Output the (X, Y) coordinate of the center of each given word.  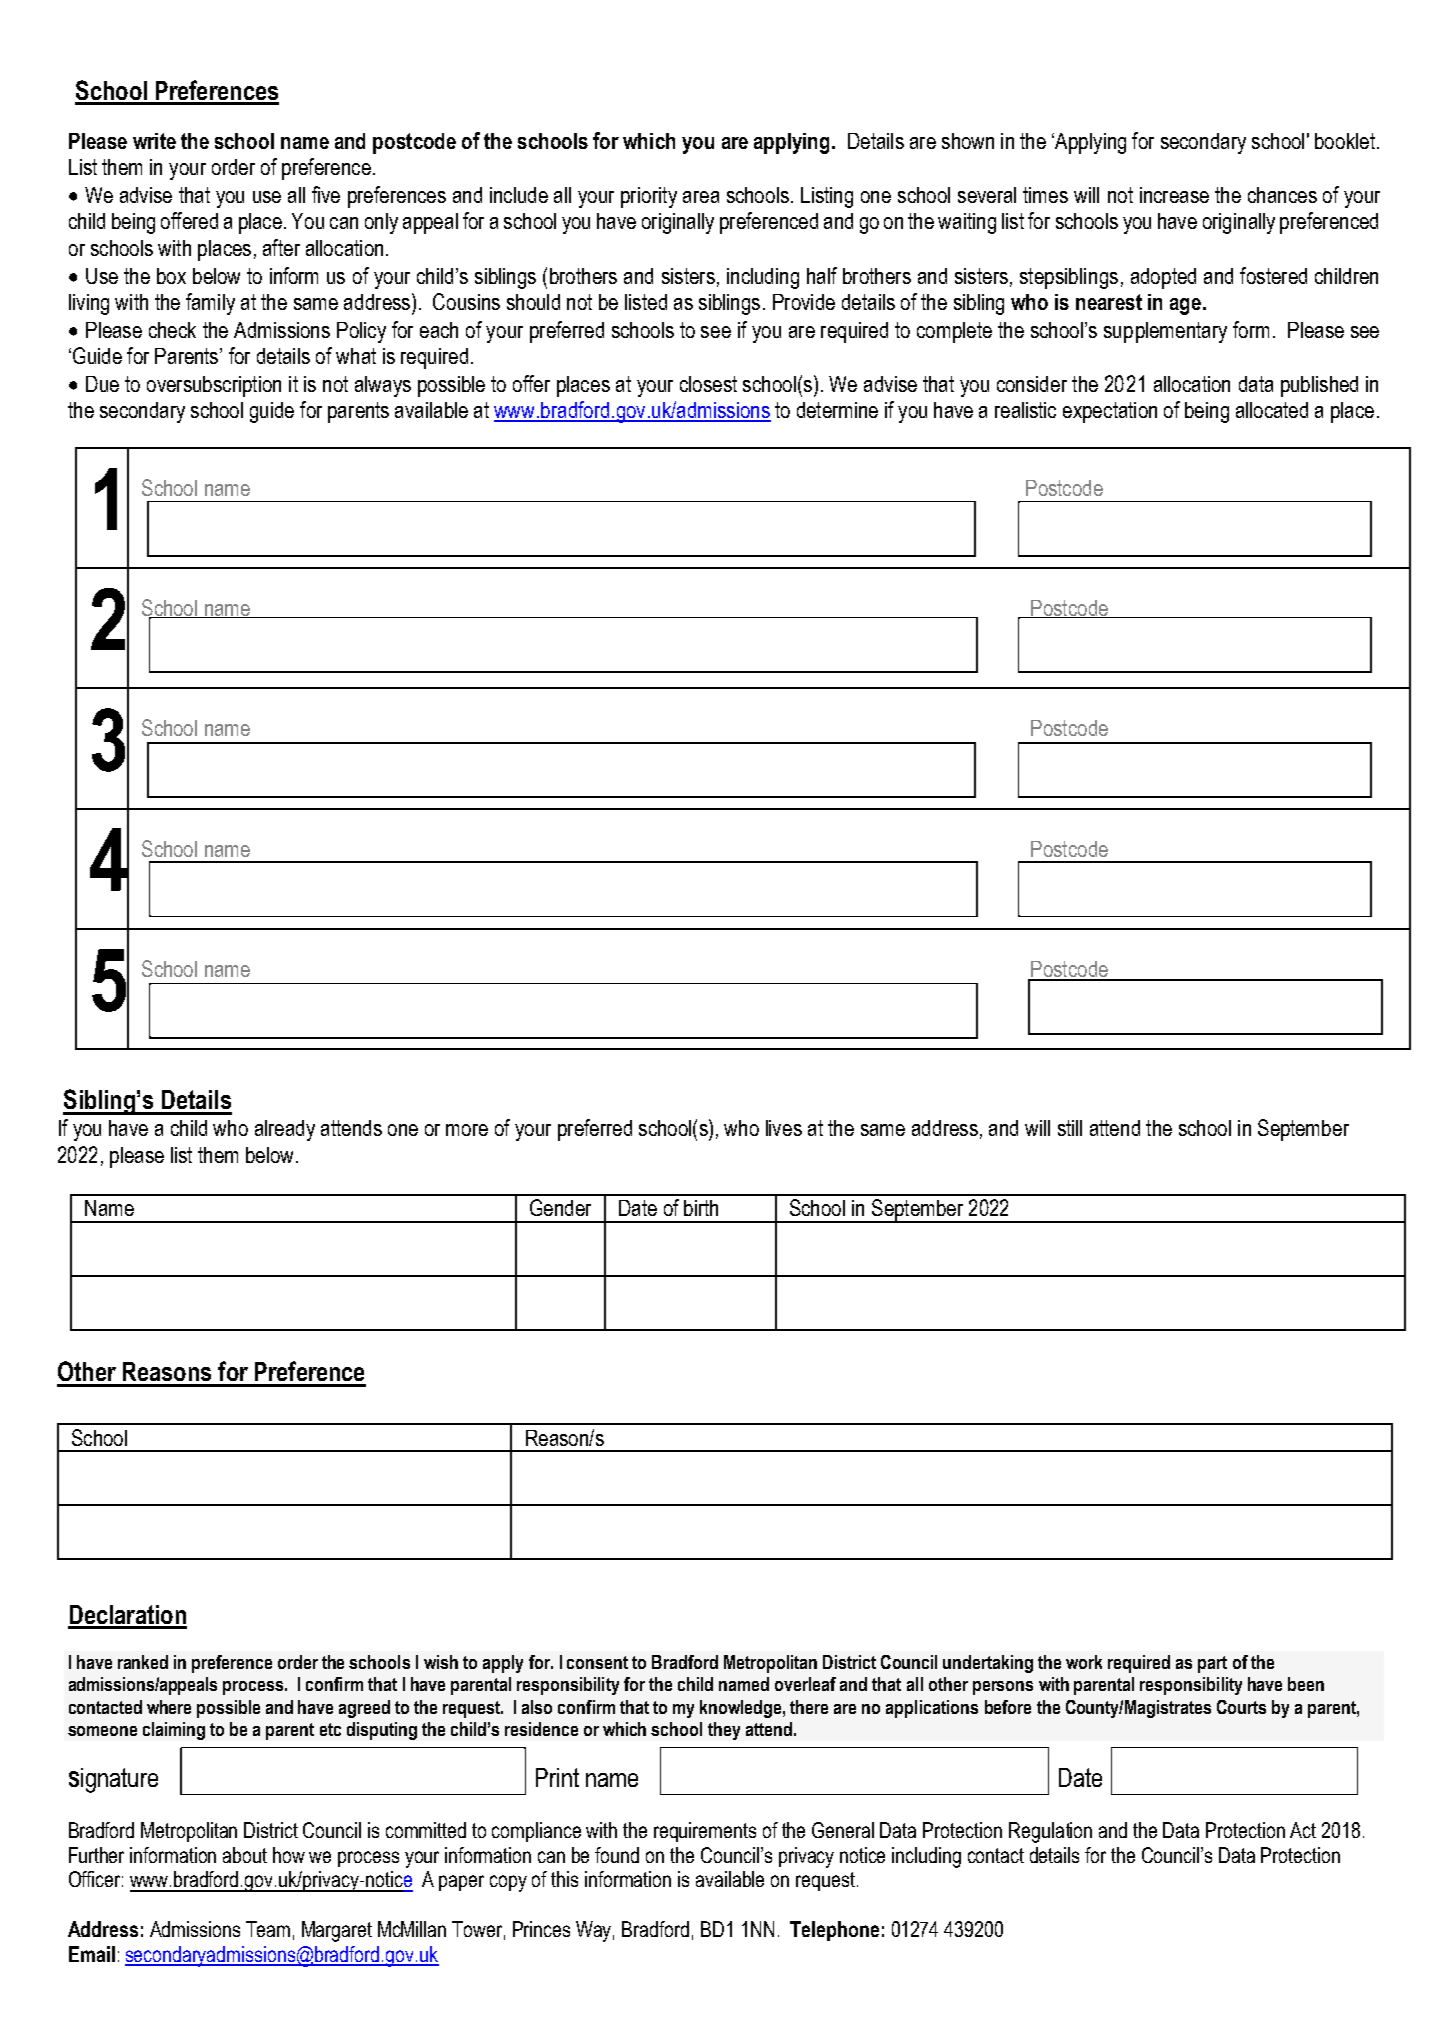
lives (784, 1128)
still (1070, 1128)
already (285, 1130)
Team (268, 1929)
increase (1174, 195)
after (281, 247)
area (701, 197)
